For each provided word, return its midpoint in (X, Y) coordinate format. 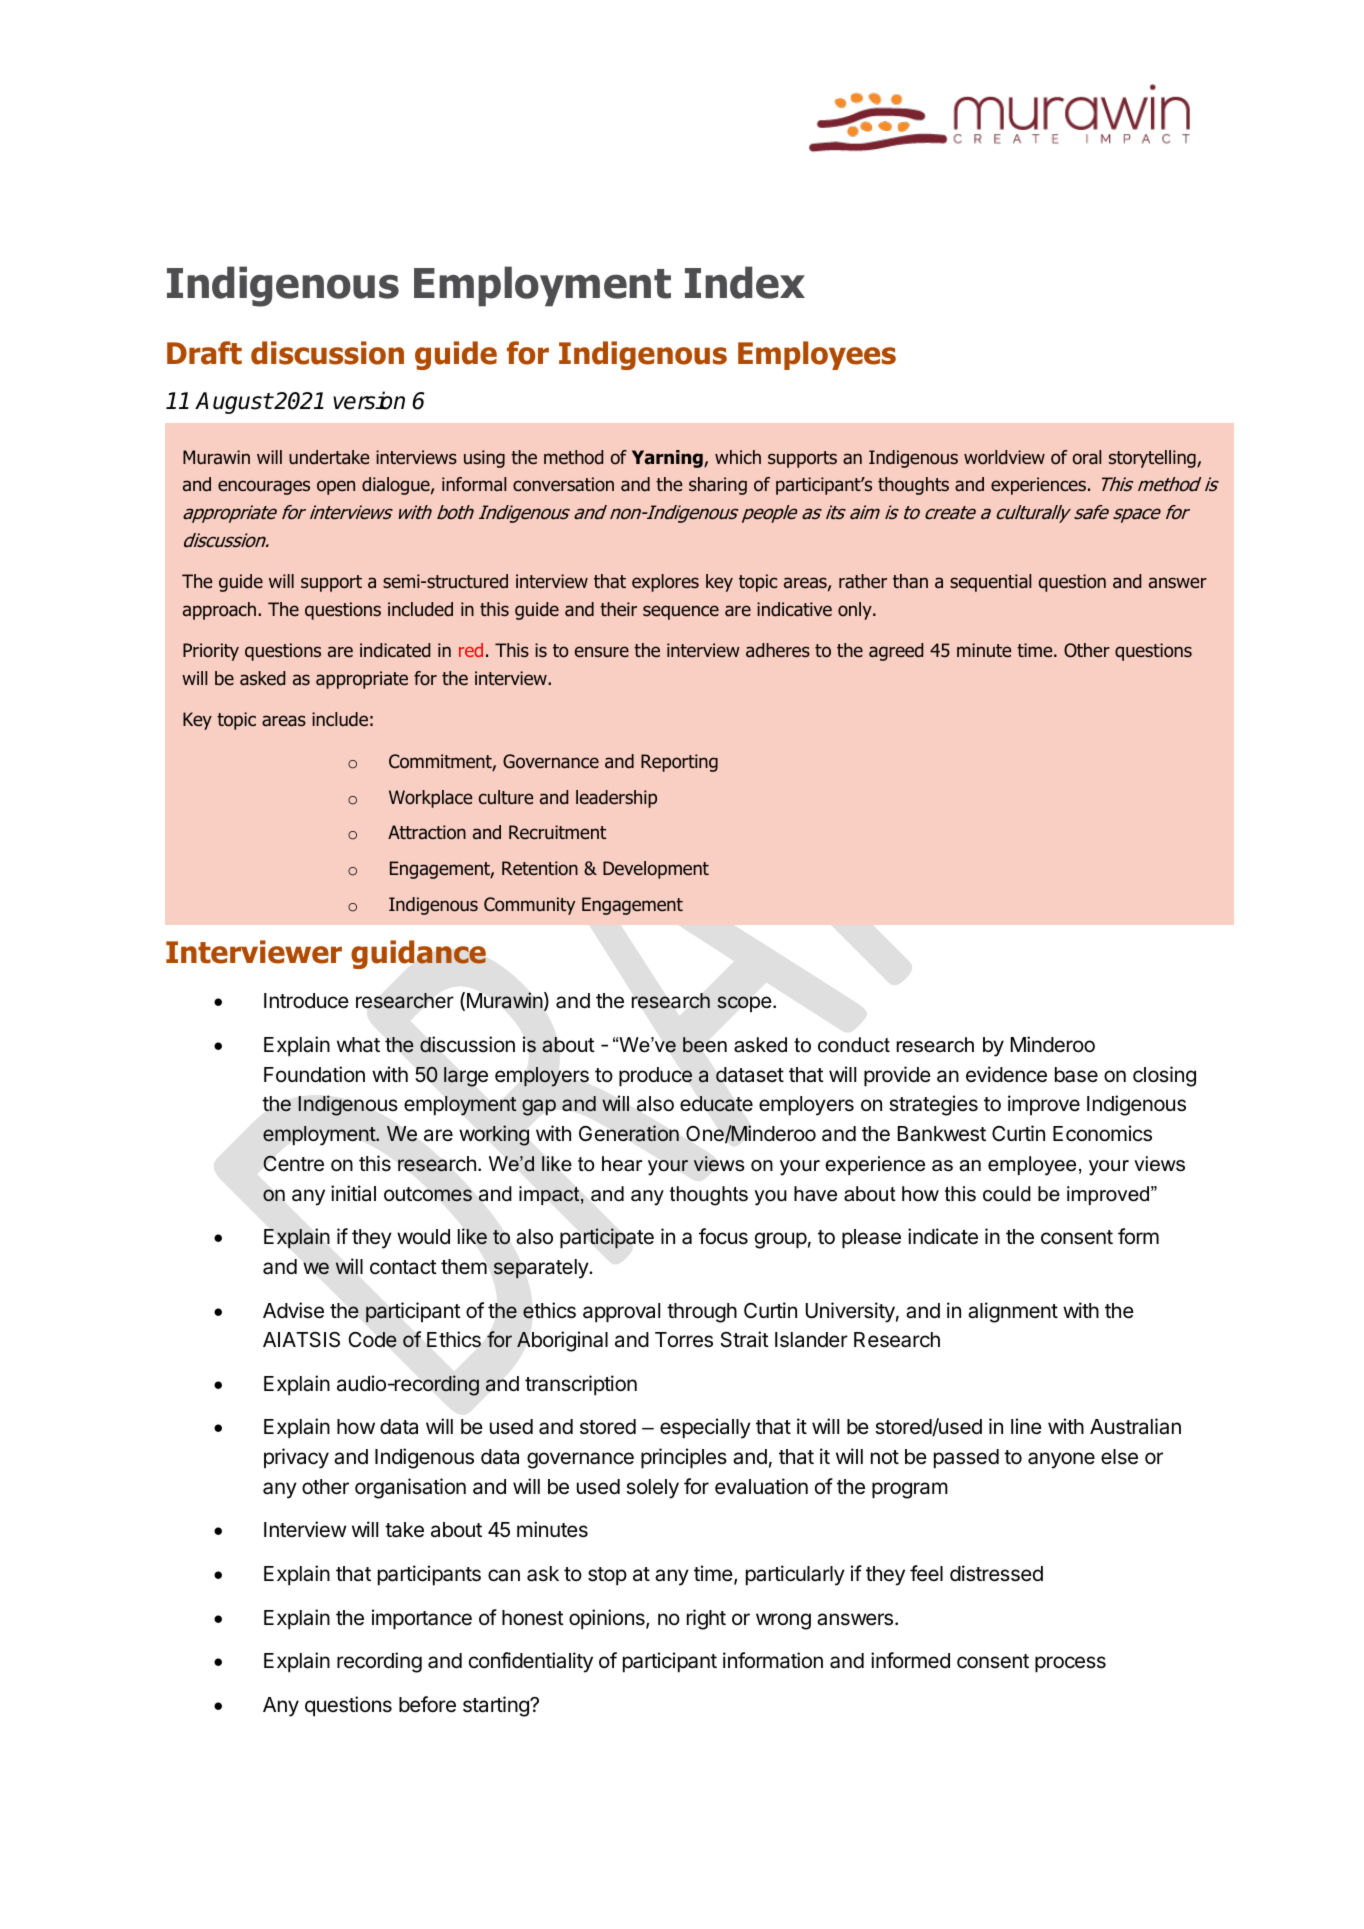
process (1070, 1664)
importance (422, 1619)
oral (1087, 457)
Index (745, 282)
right (706, 1619)
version (369, 400)
